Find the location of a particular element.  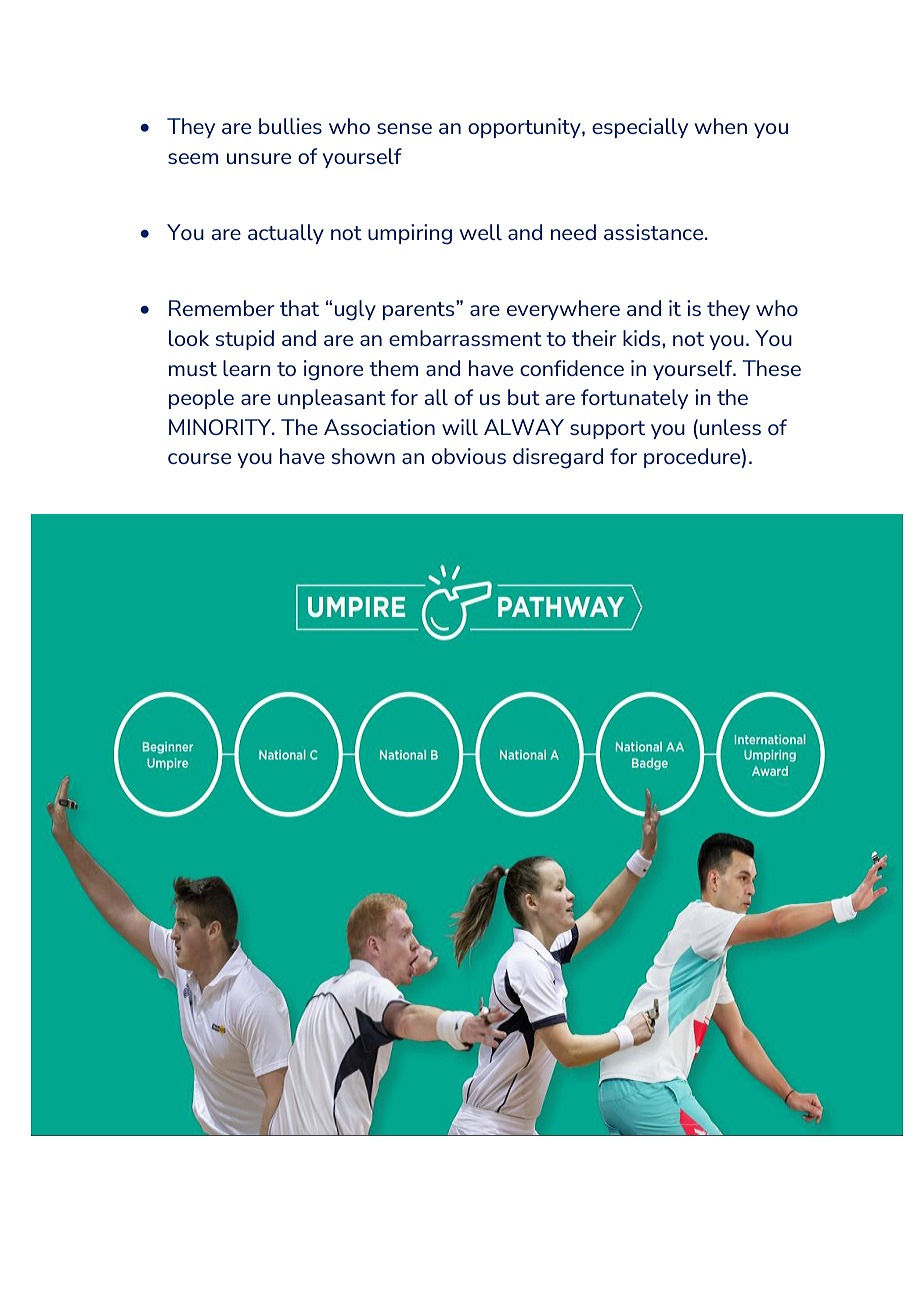

parents is located at coordinates (420, 310).
